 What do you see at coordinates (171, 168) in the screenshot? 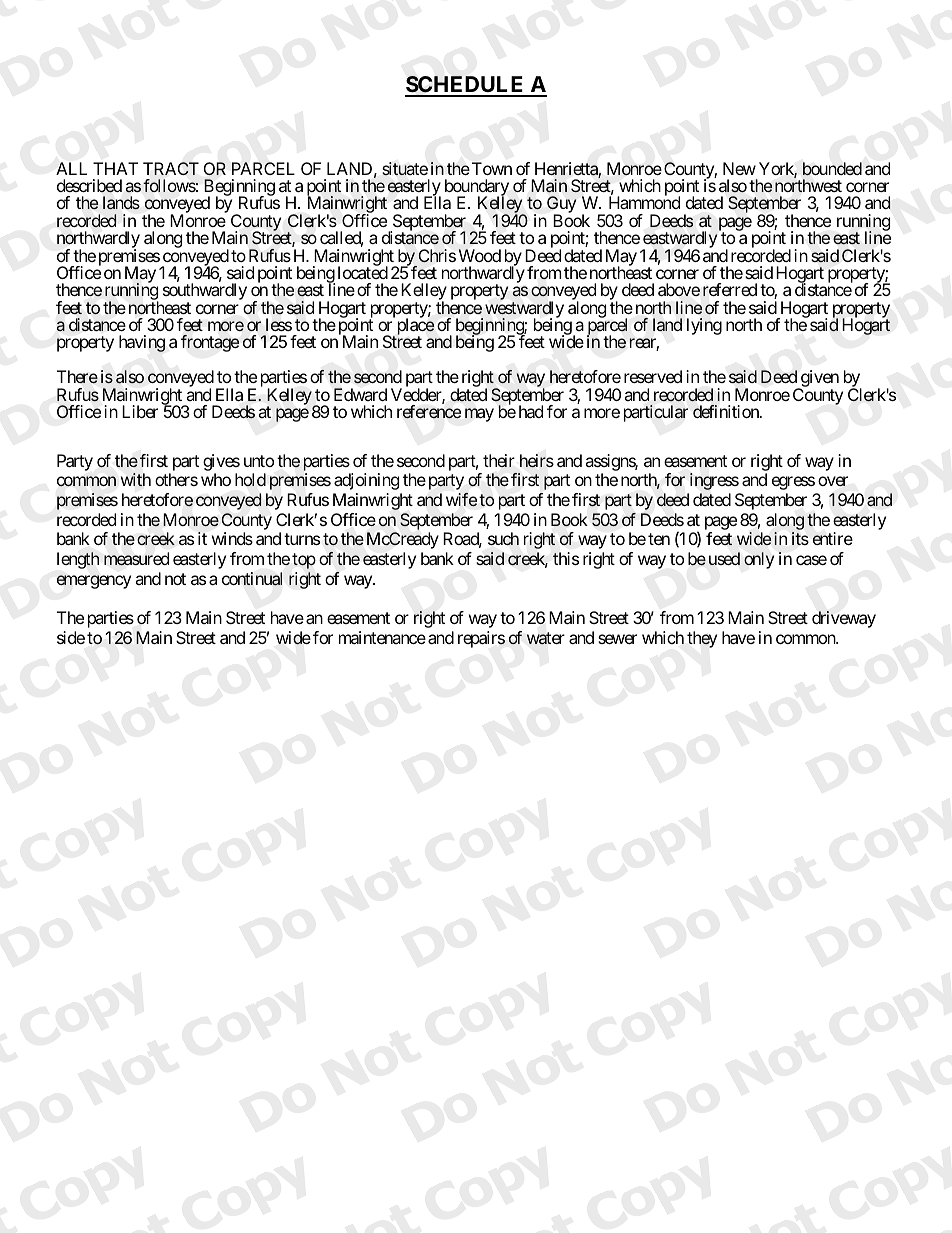
I see `TRACT` at bounding box center [171, 168].
